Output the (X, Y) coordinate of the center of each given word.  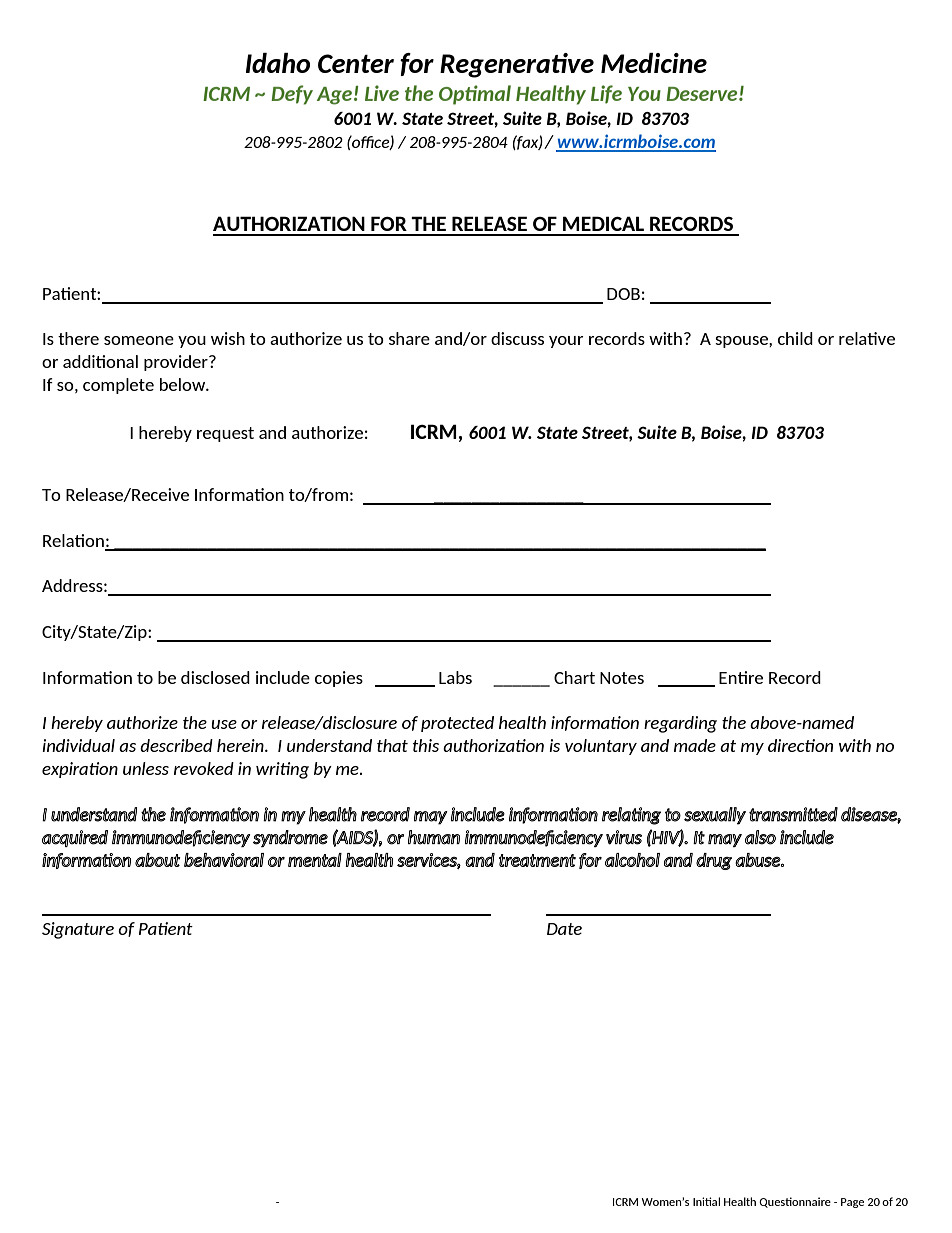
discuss (517, 338)
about (158, 860)
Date (564, 929)
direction (800, 745)
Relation (73, 540)
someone (139, 340)
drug (714, 861)
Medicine (654, 63)
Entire (741, 677)
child (795, 338)
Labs (455, 677)
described (176, 745)
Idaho (278, 63)
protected (457, 724)
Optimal (475, 95)
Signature (78, 930)
